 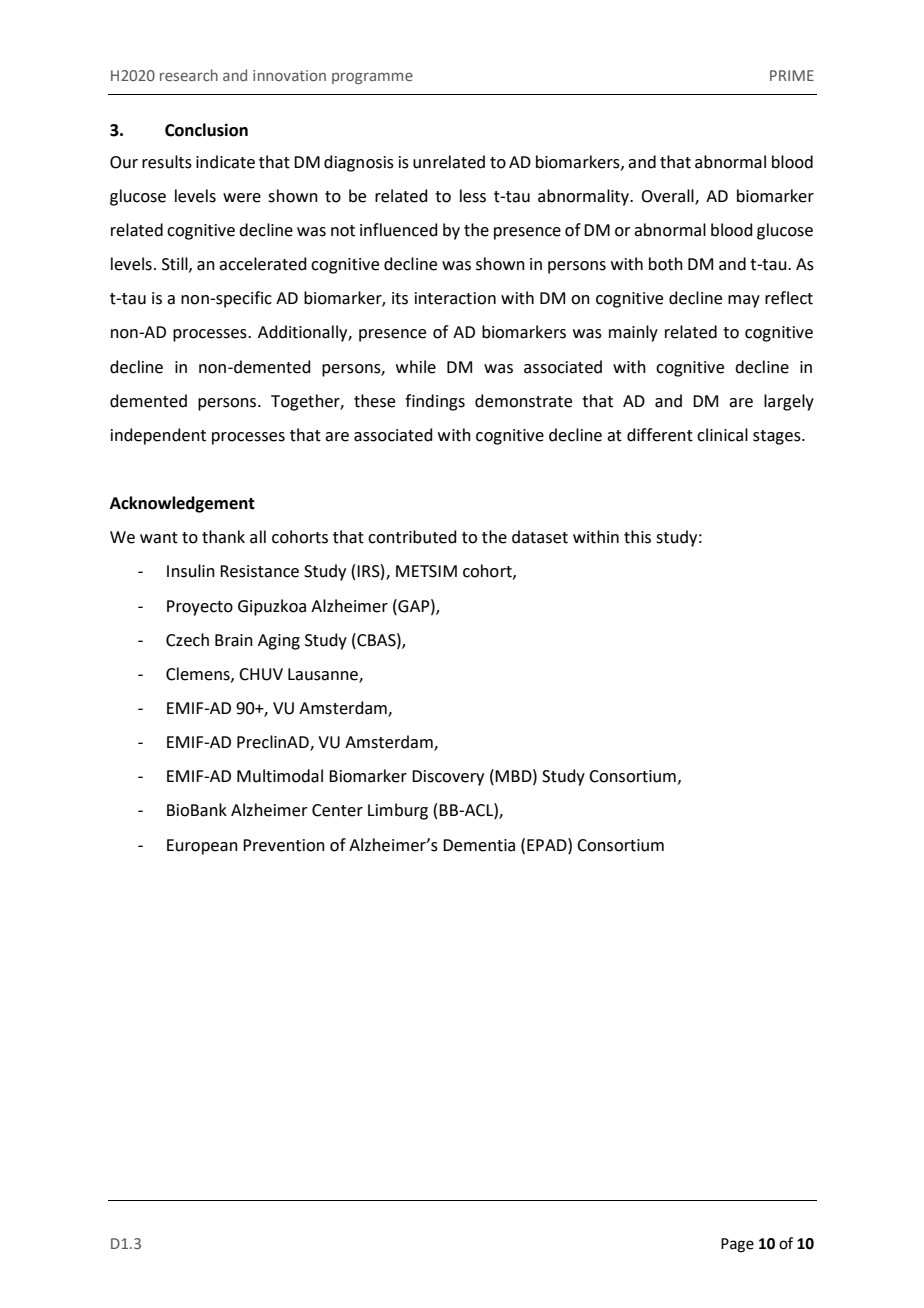 What do you see at coordinates (206, 130) in the screenshot?
I see `Conclusion` at bounding box center [206, 130].
